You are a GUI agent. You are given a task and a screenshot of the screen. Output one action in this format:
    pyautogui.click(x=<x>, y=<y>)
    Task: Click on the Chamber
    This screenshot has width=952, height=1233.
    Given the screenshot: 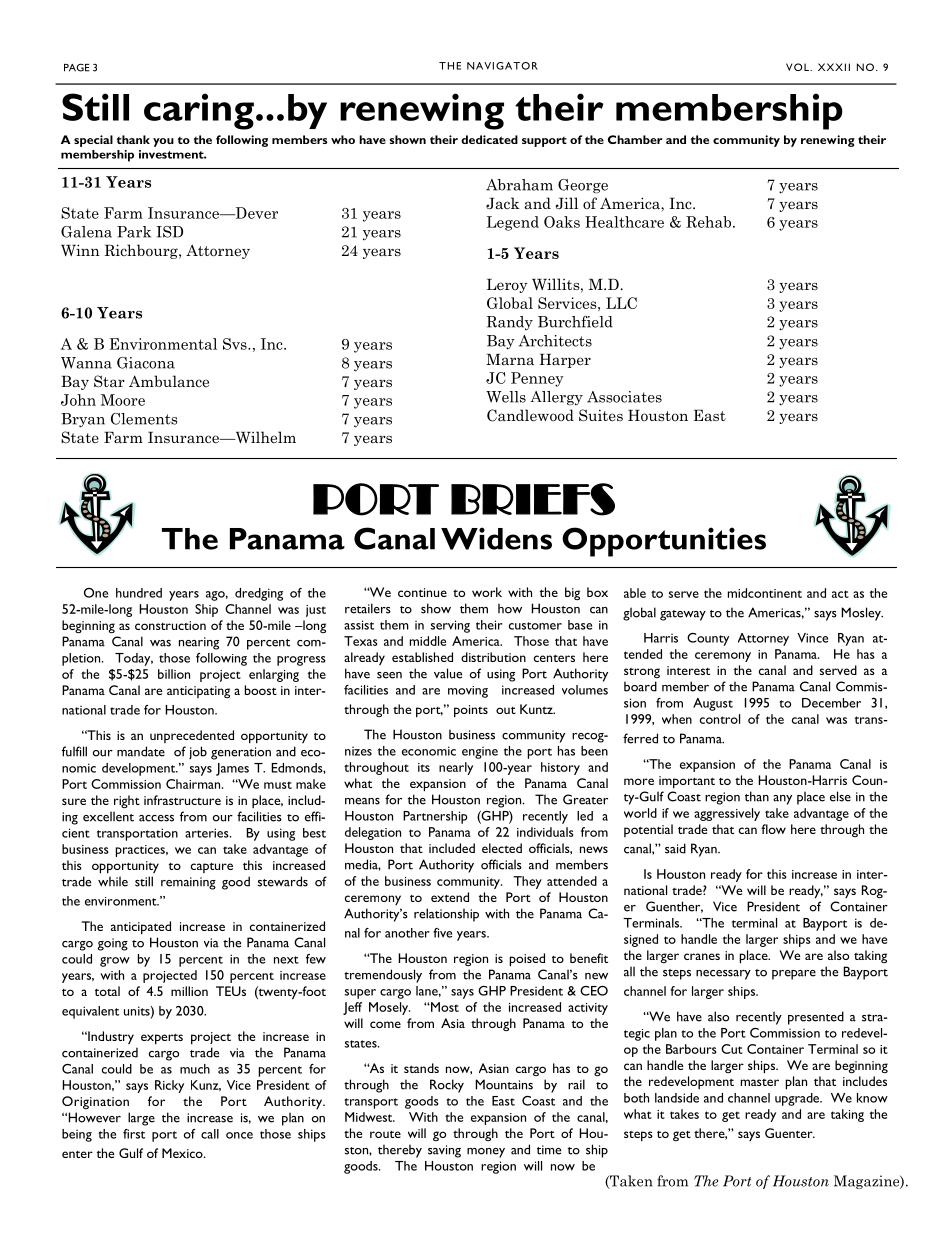 What is the action you would take?
    pyautogui.click(x=635, y=139)
